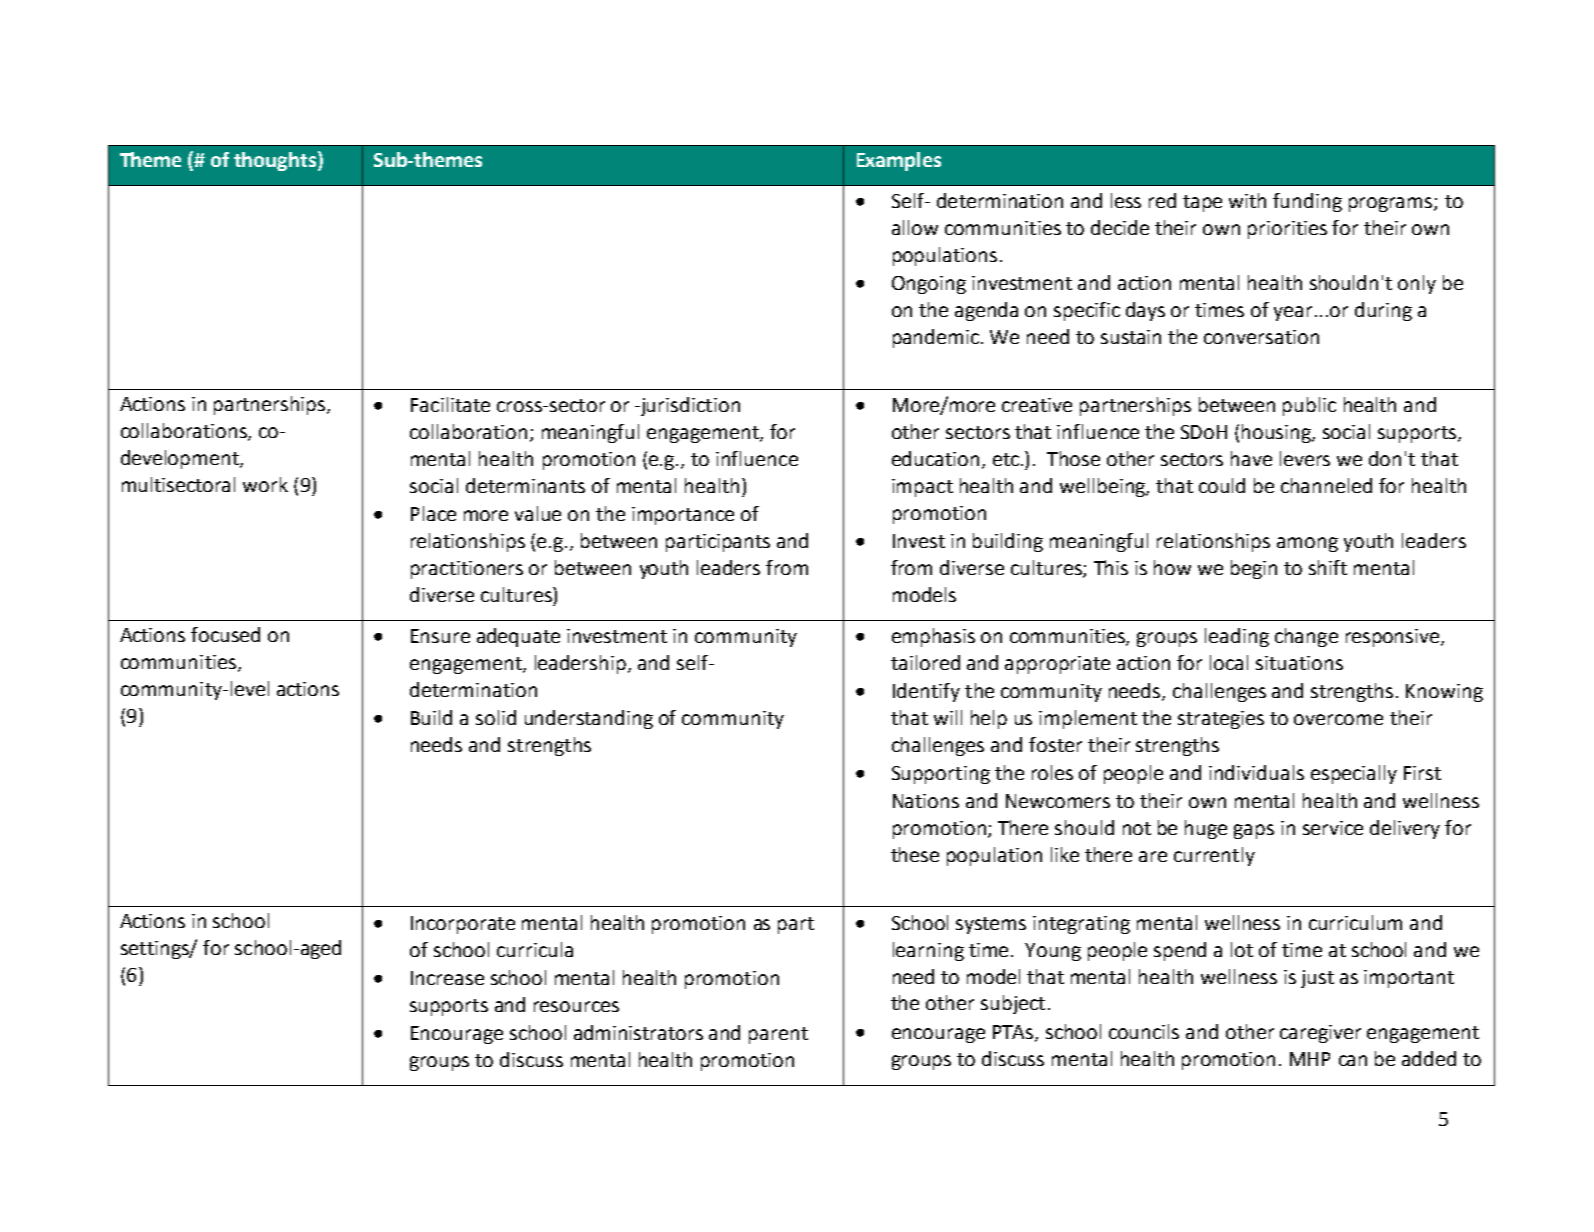 This screenshot has width=1594, height=1232. What do you see at coordinates (1306, 637) in the screenshot?
I see `change` at bounding box center [1306, 637].
